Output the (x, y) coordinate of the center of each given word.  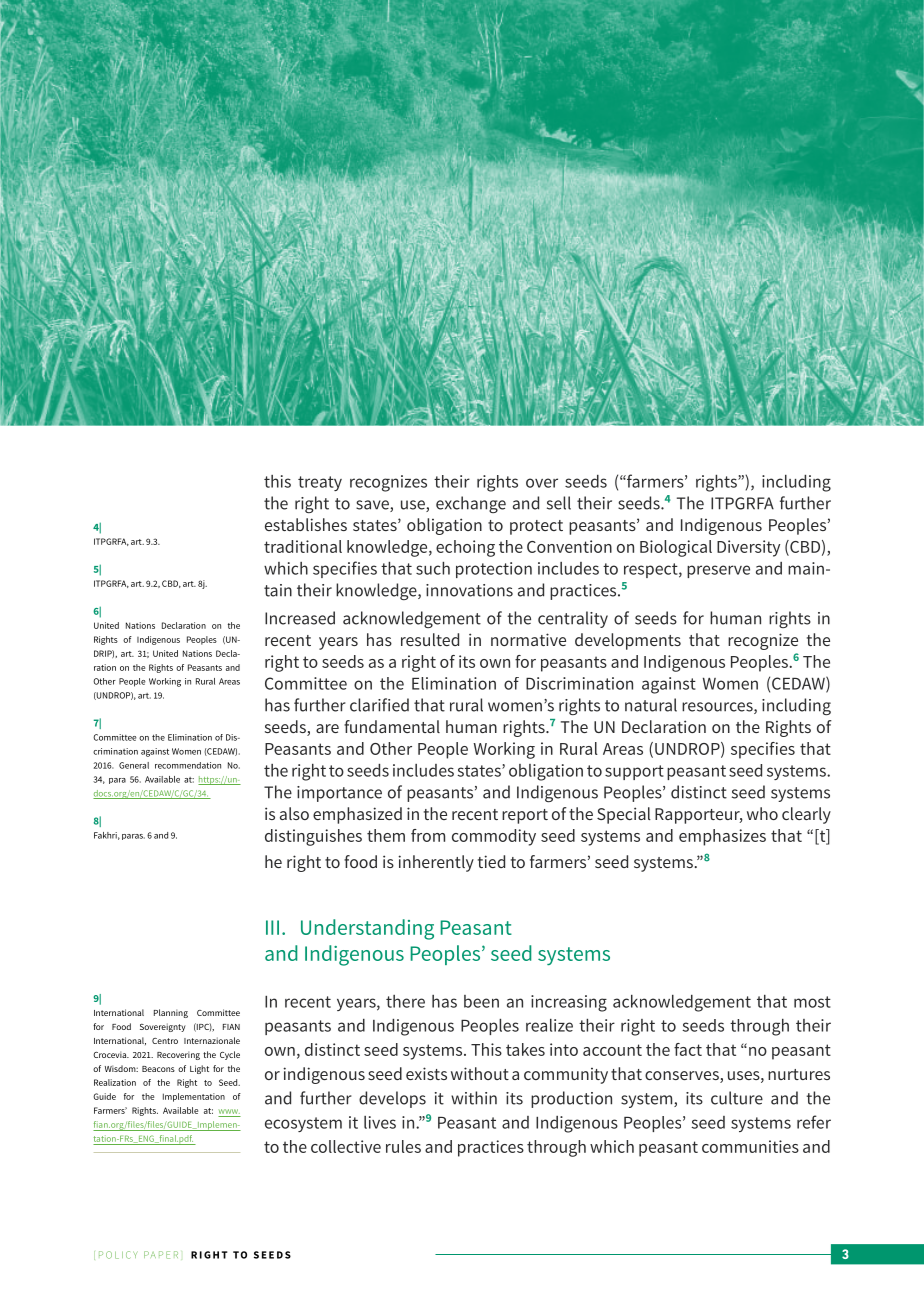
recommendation (188, 765)
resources (718, 708)
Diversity (748, 548)
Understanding (367, 929)
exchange (471, 504)
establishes (306, 524)
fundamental (392, 726)
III (272, 927)
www (229, 1111)
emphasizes (722, 837)
